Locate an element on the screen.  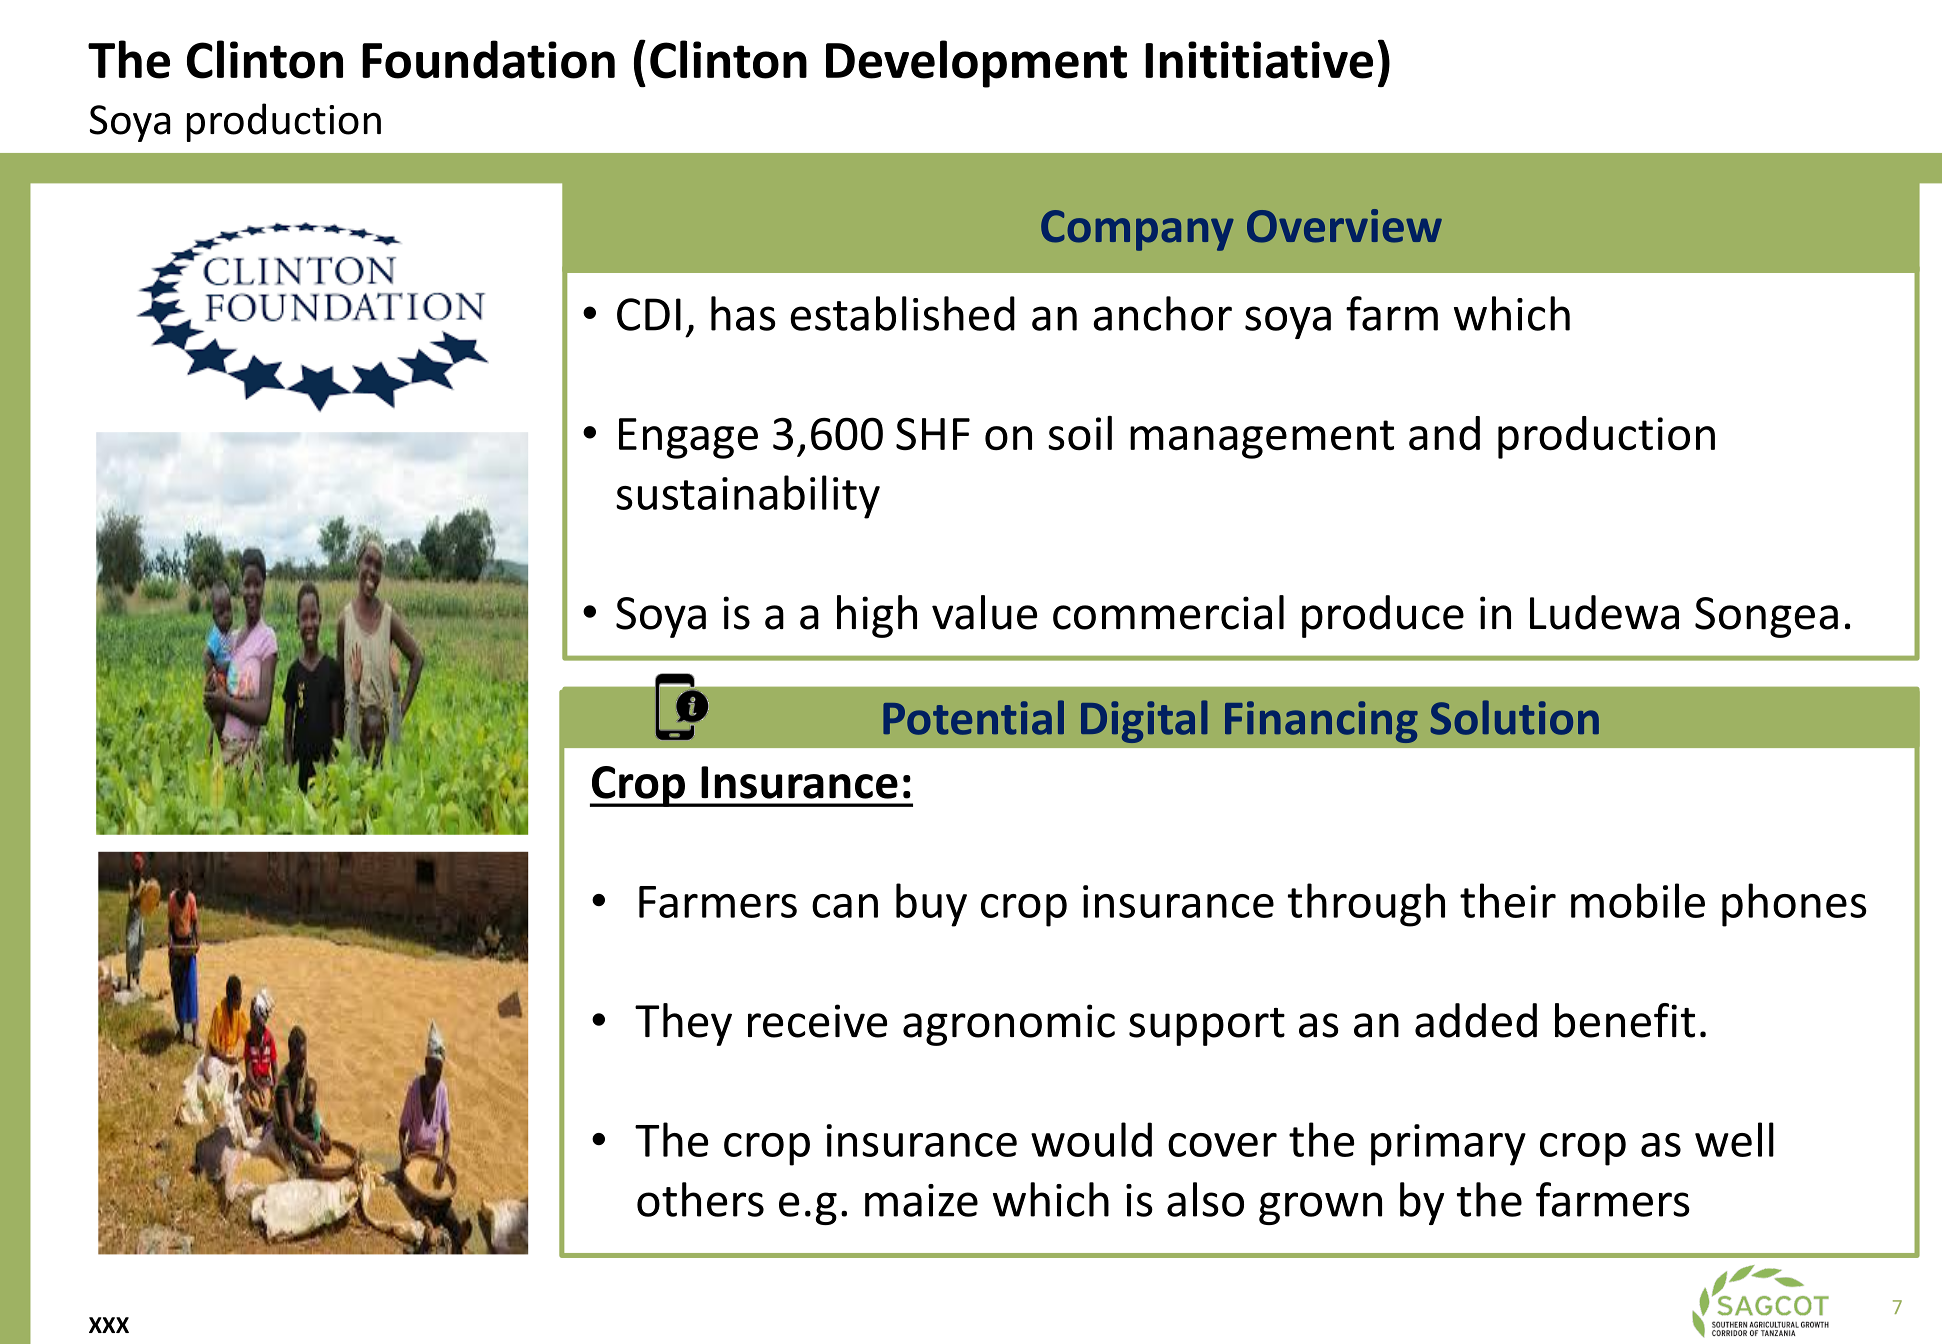
Foundation is located at coordinates (488, 59).
